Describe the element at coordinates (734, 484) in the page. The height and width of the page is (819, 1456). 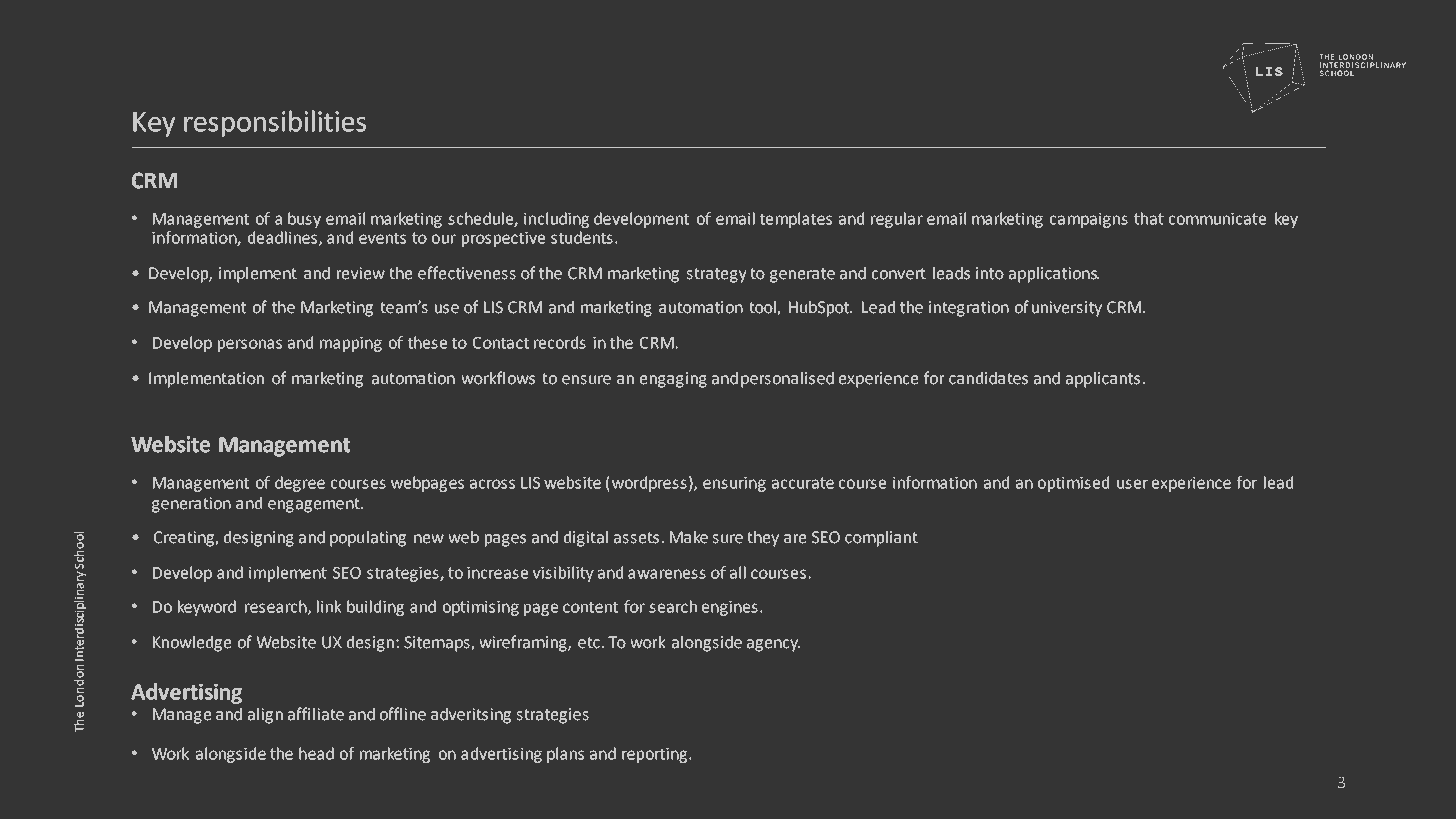
I see `ensuring` at that location.
